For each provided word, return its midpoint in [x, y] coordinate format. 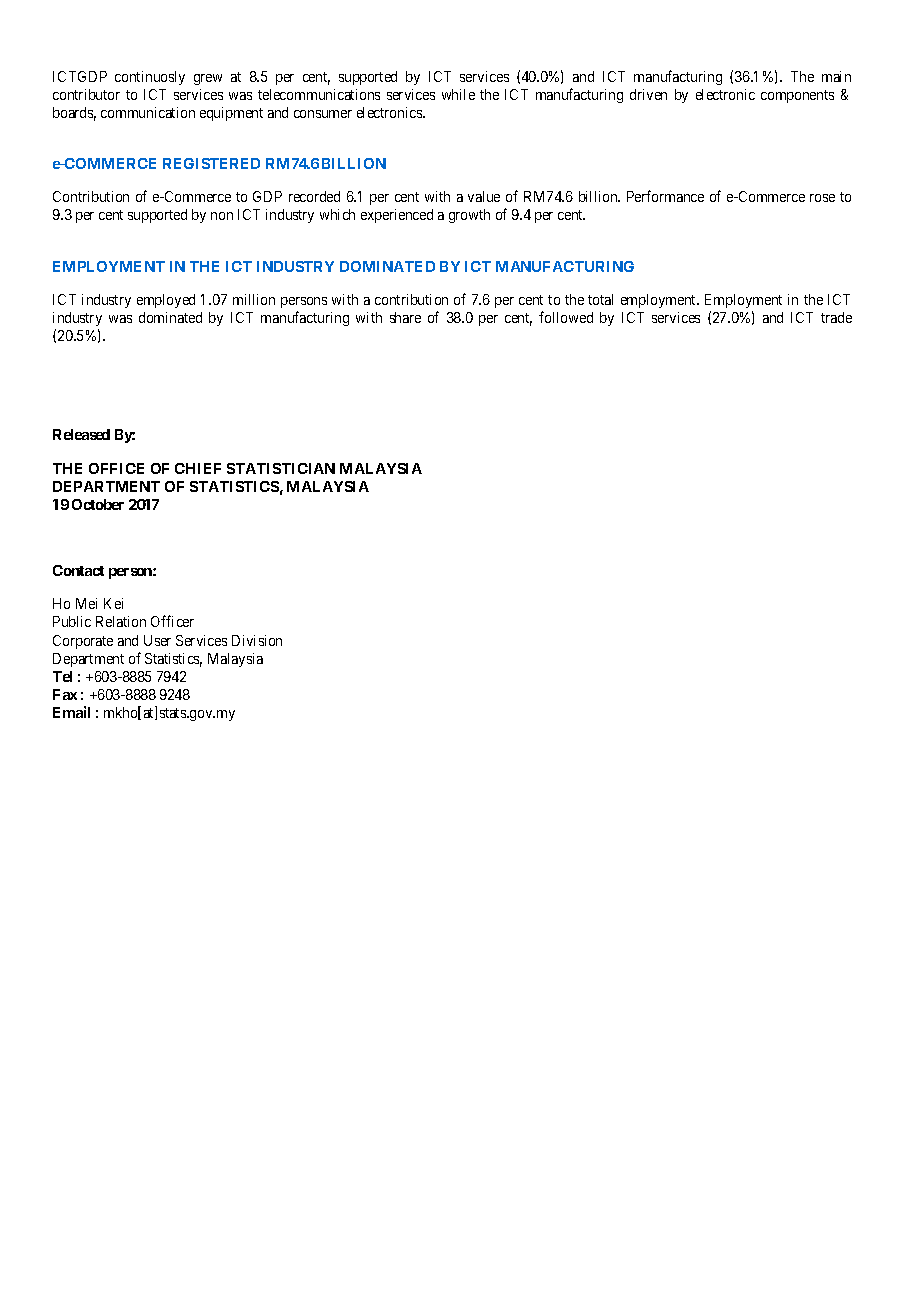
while [458, 94]
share [405, 317]
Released [81, 434]
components [797, 96]
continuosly [150, 78]
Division [257, 640]
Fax [65, 694]
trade [836, 317]
